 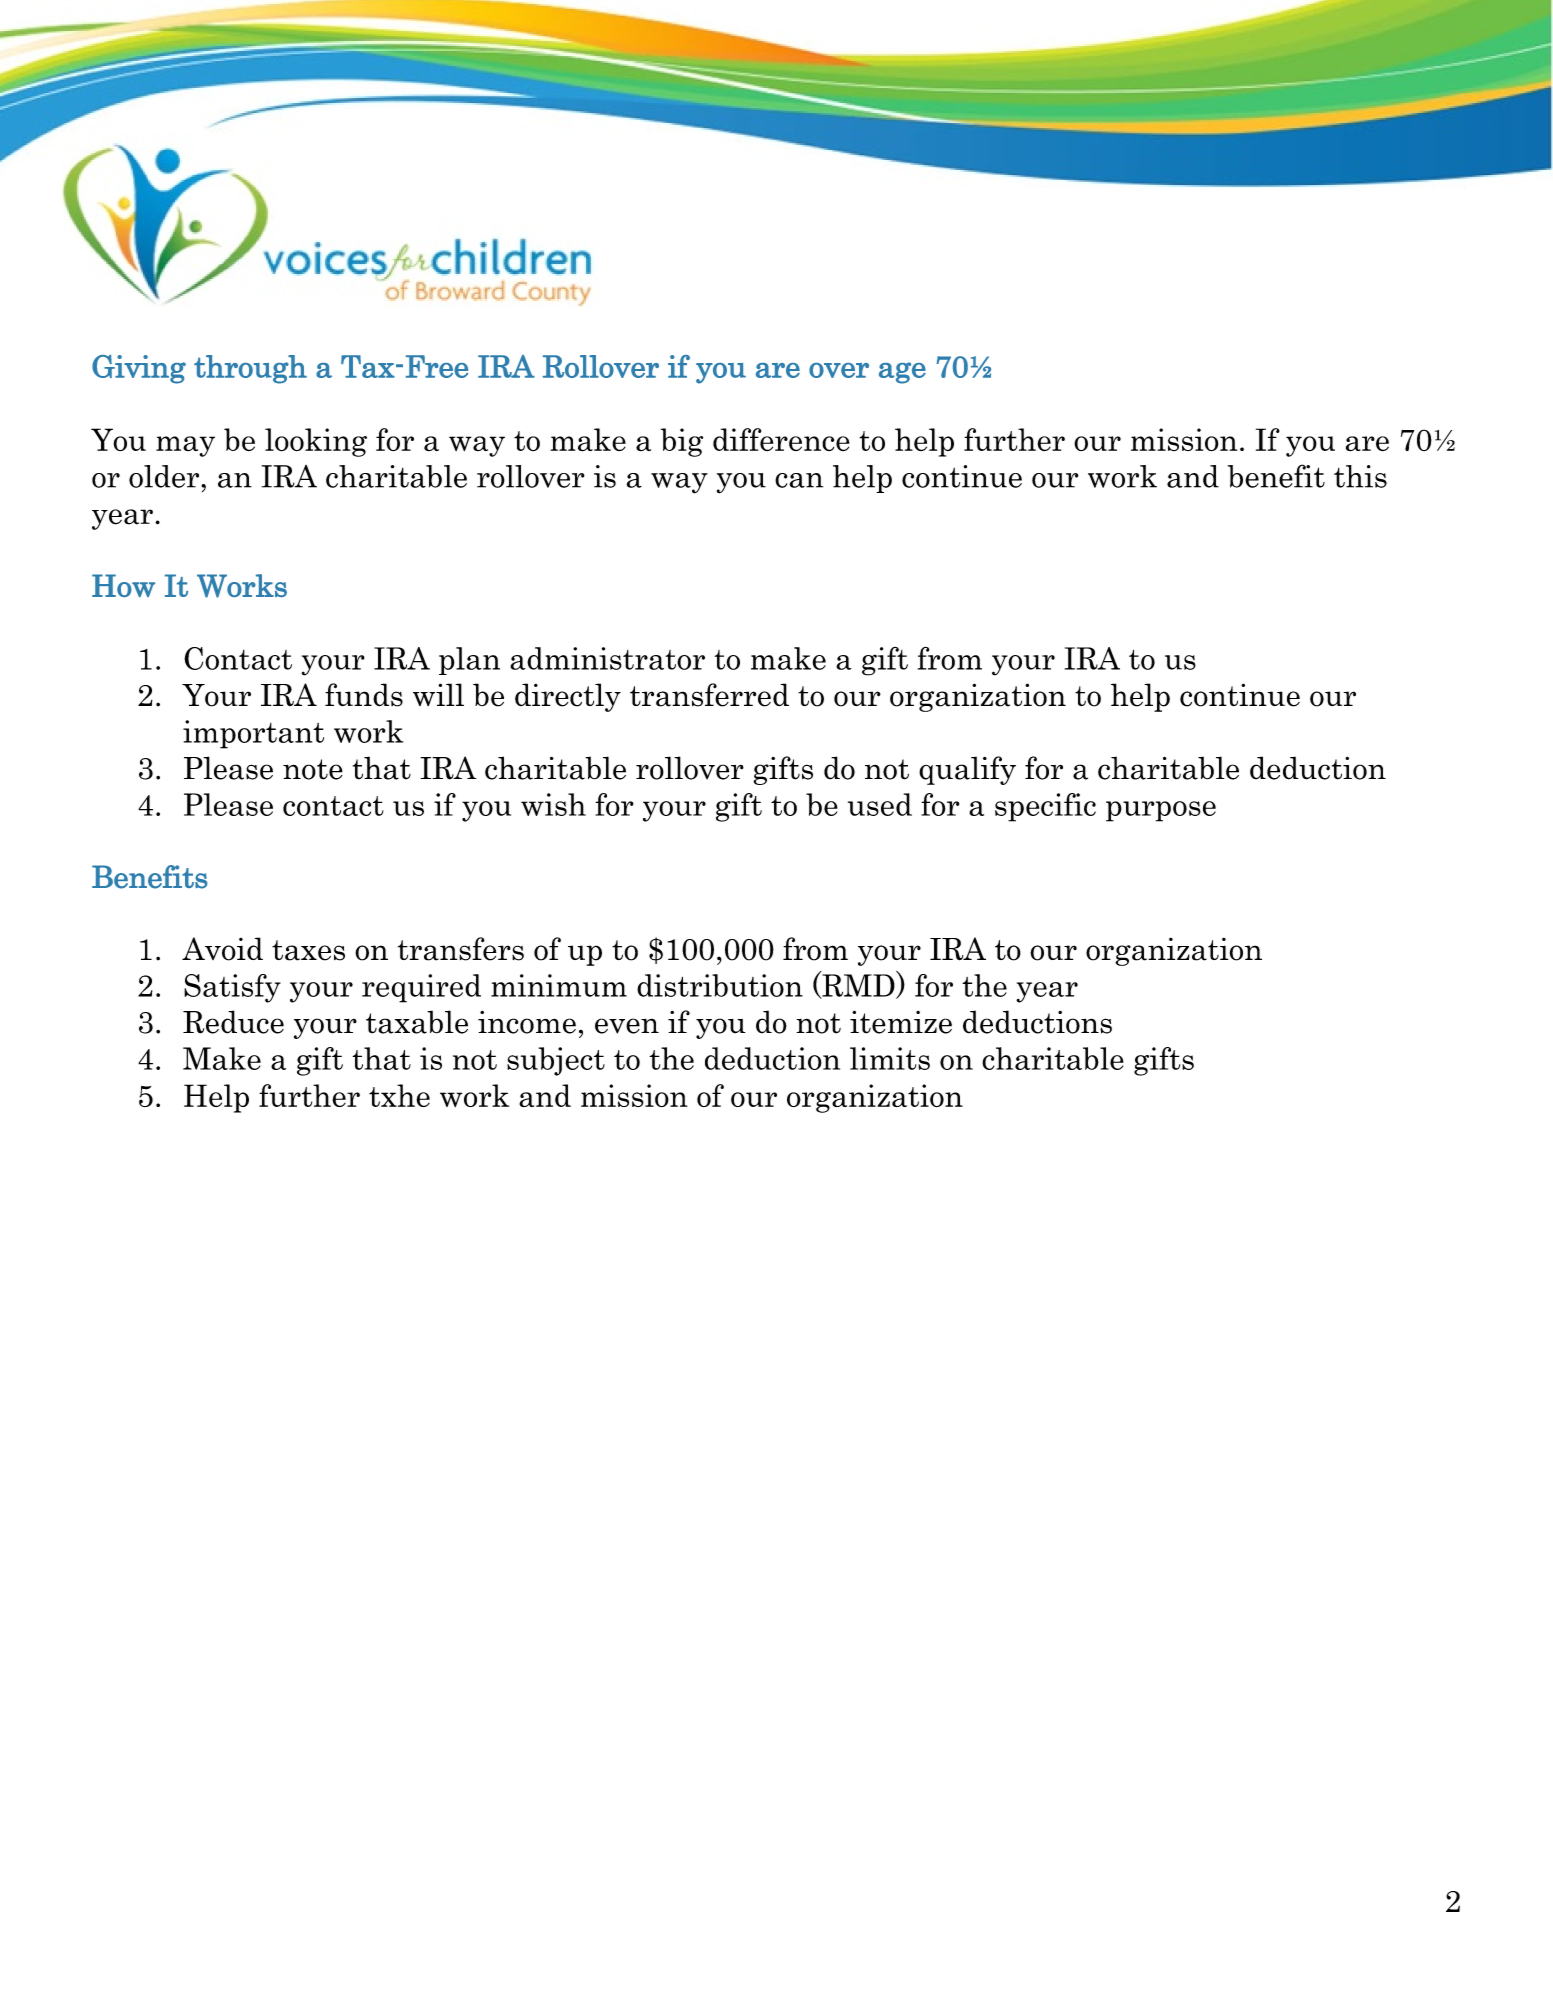 I want to click on qualify, so click(x=967, y=770).
